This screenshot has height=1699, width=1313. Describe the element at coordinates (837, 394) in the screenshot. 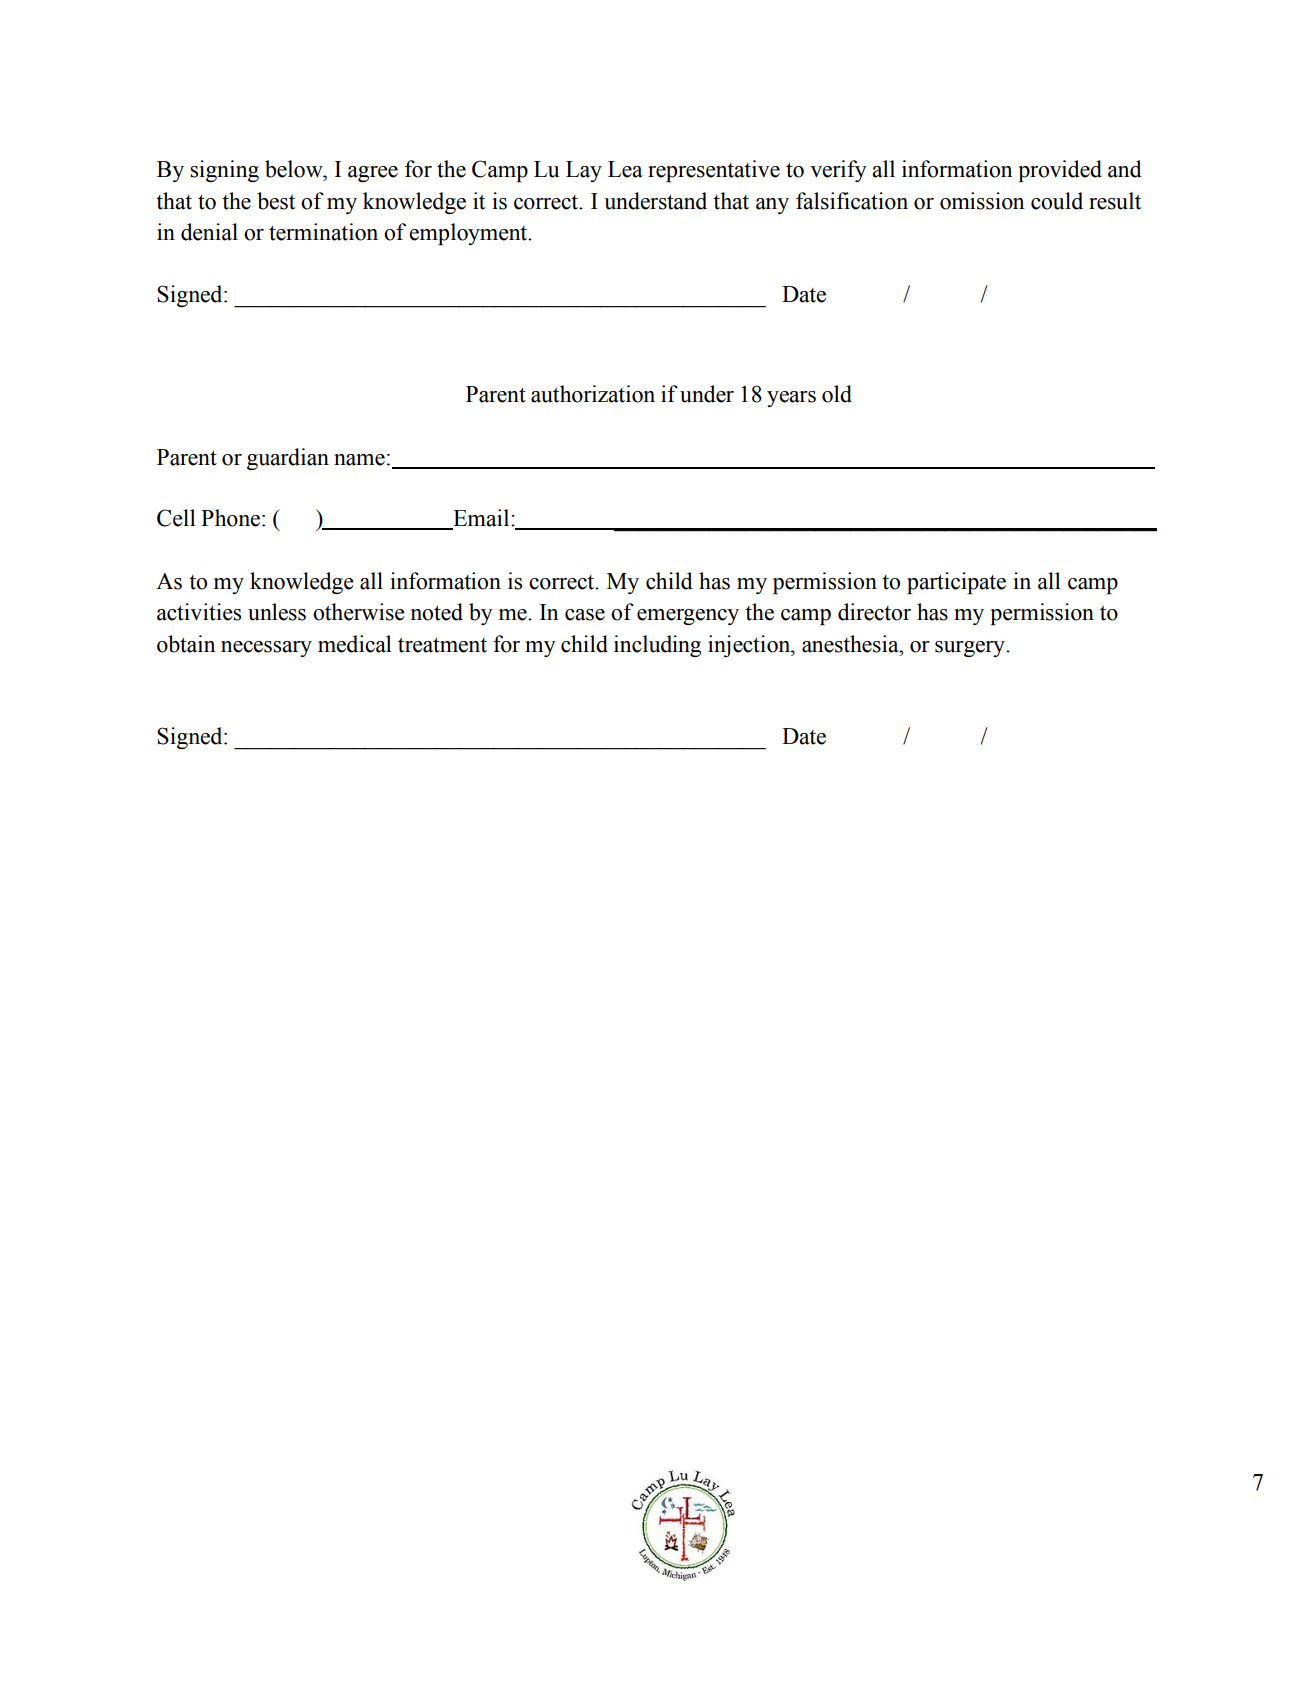

I see `old` at that location.
